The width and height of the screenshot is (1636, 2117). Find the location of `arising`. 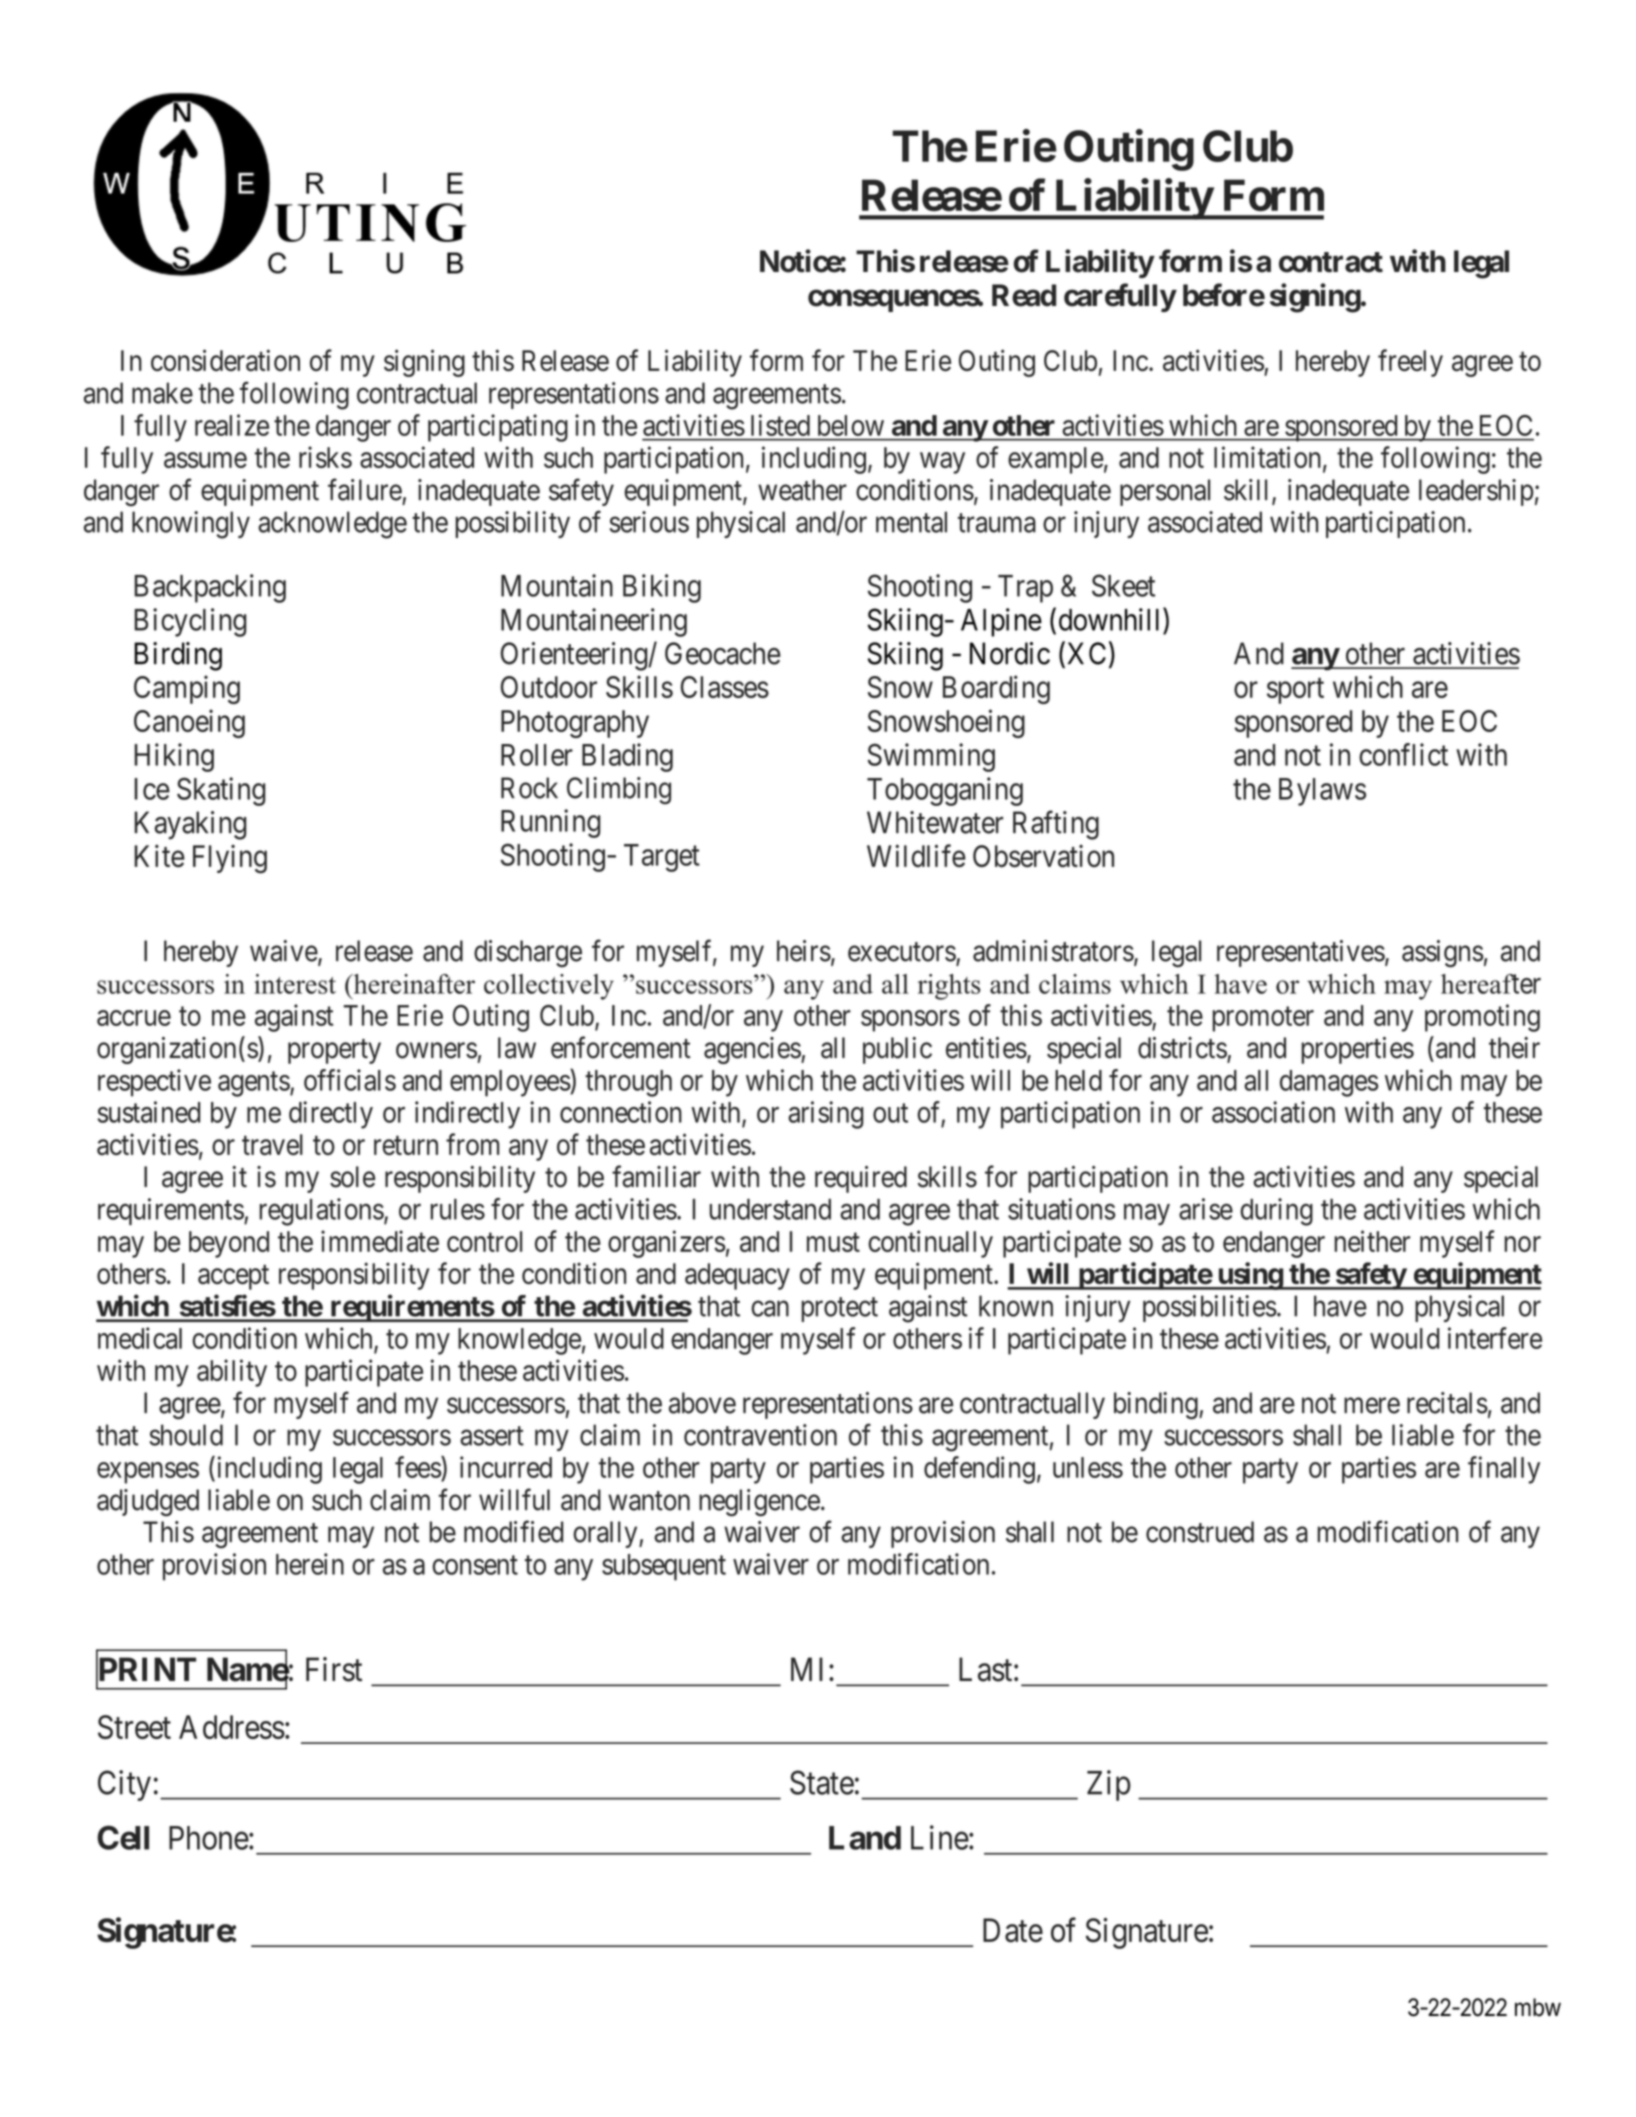

arising is located at coordinates (825, 1115).
